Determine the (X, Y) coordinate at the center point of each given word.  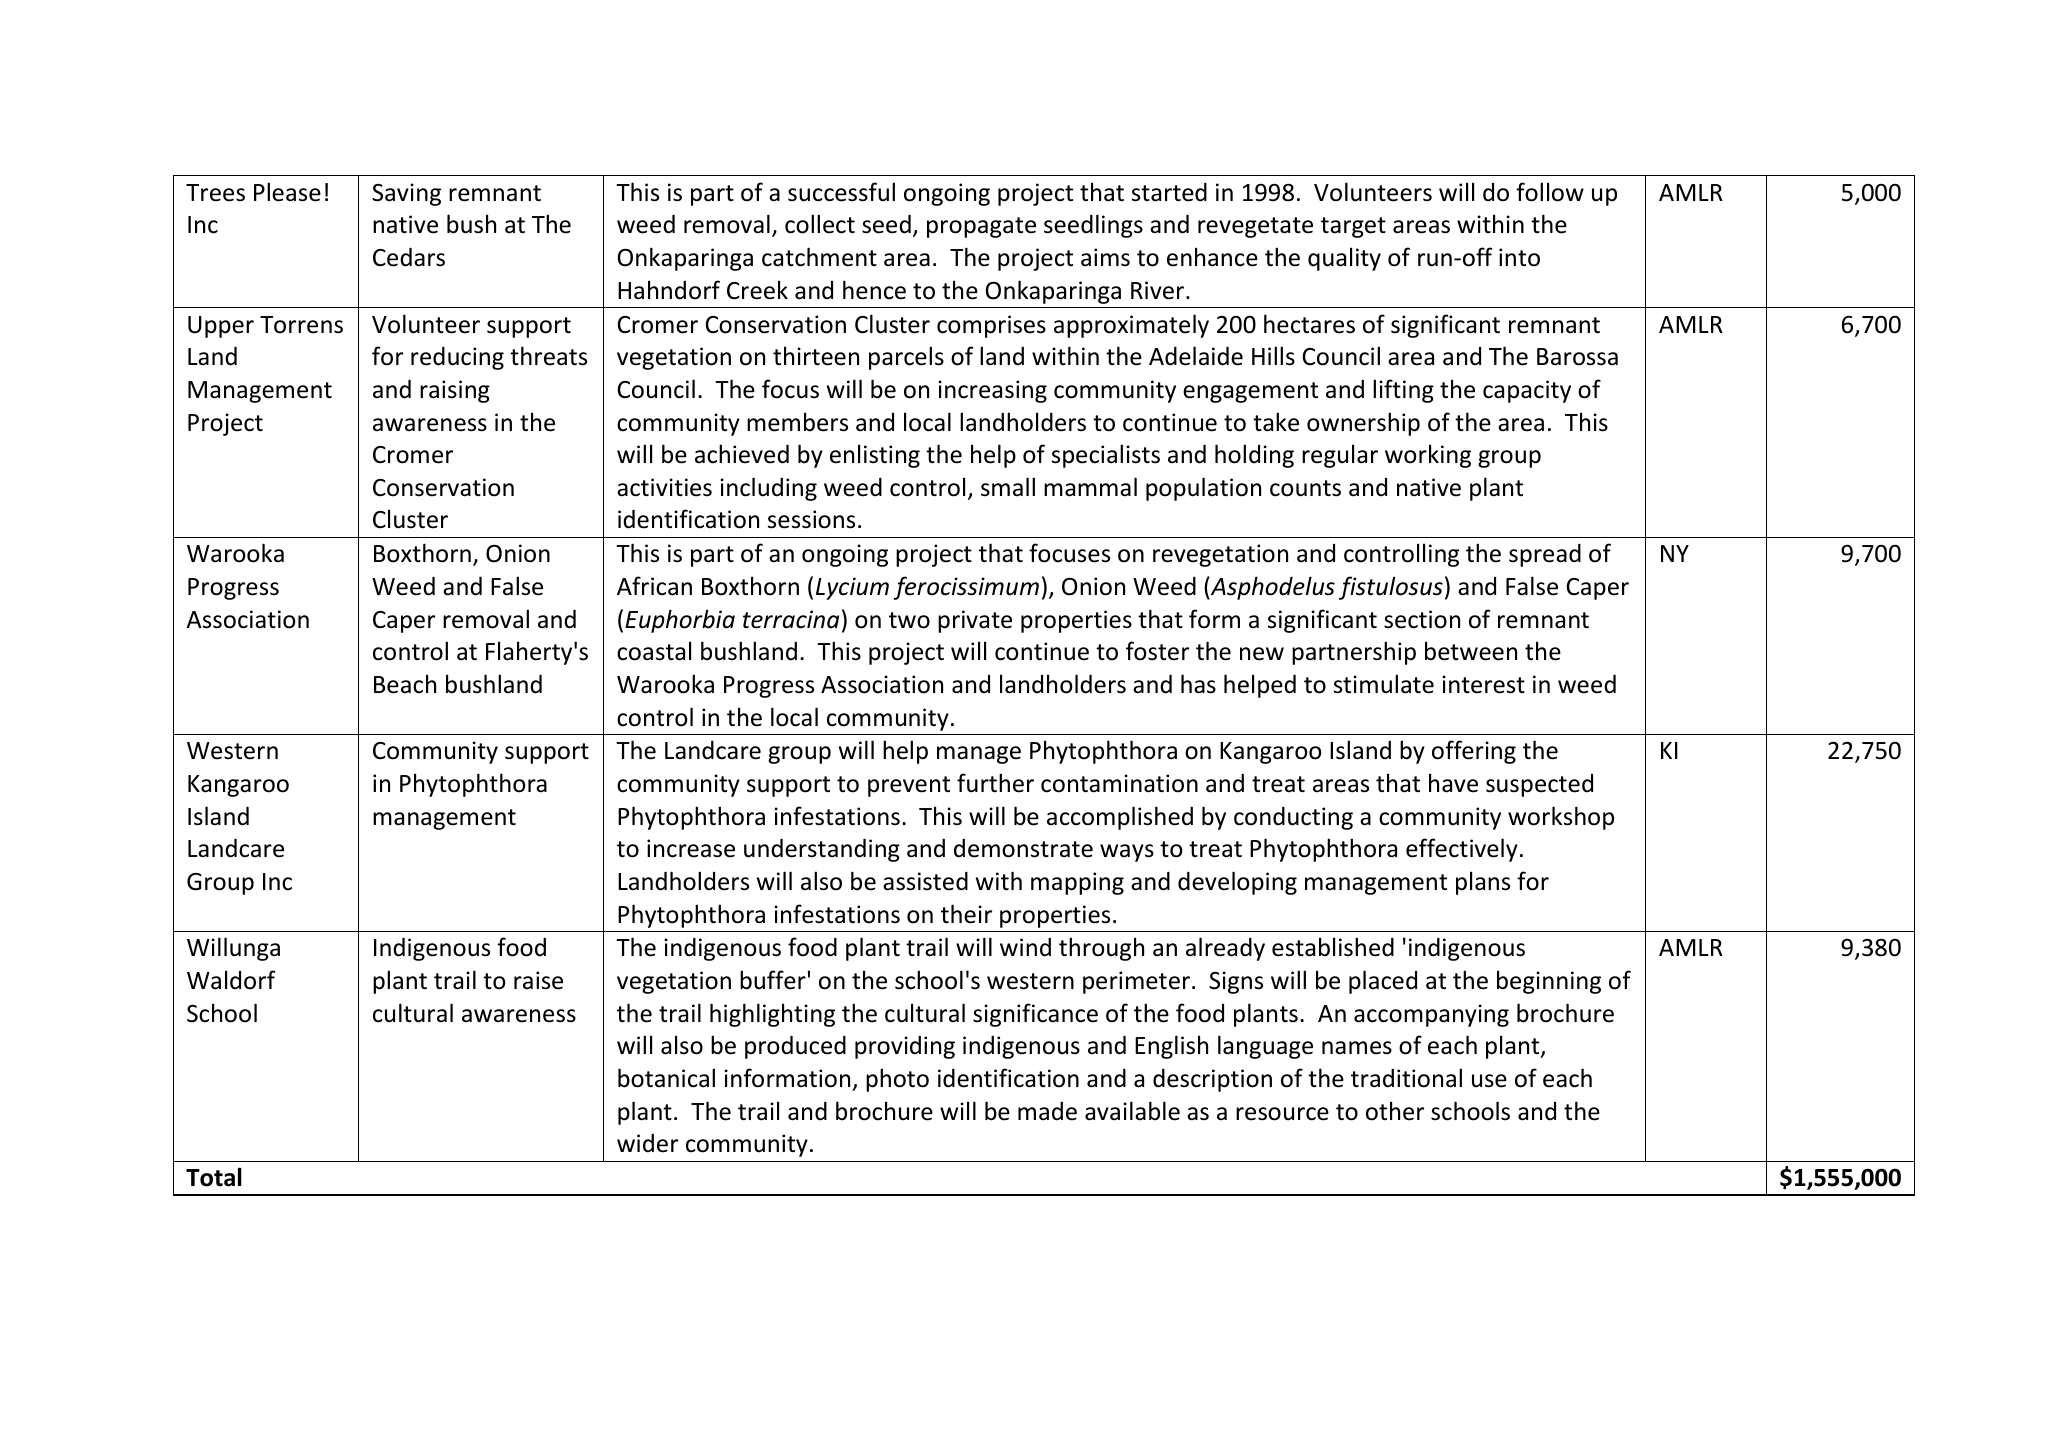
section (1422, 619)
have (1453, 783)
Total (214, 1177)
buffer (773, 980)
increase (691, 848)
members (797, 422)
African (654, 586)
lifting (1403, 391)
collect (820, 224)
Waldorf (231, 980)
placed (1383, 982)
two (909, 620)
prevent (909, 786)
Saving (406, 194)
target (1353, 227)
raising (455, 391)
